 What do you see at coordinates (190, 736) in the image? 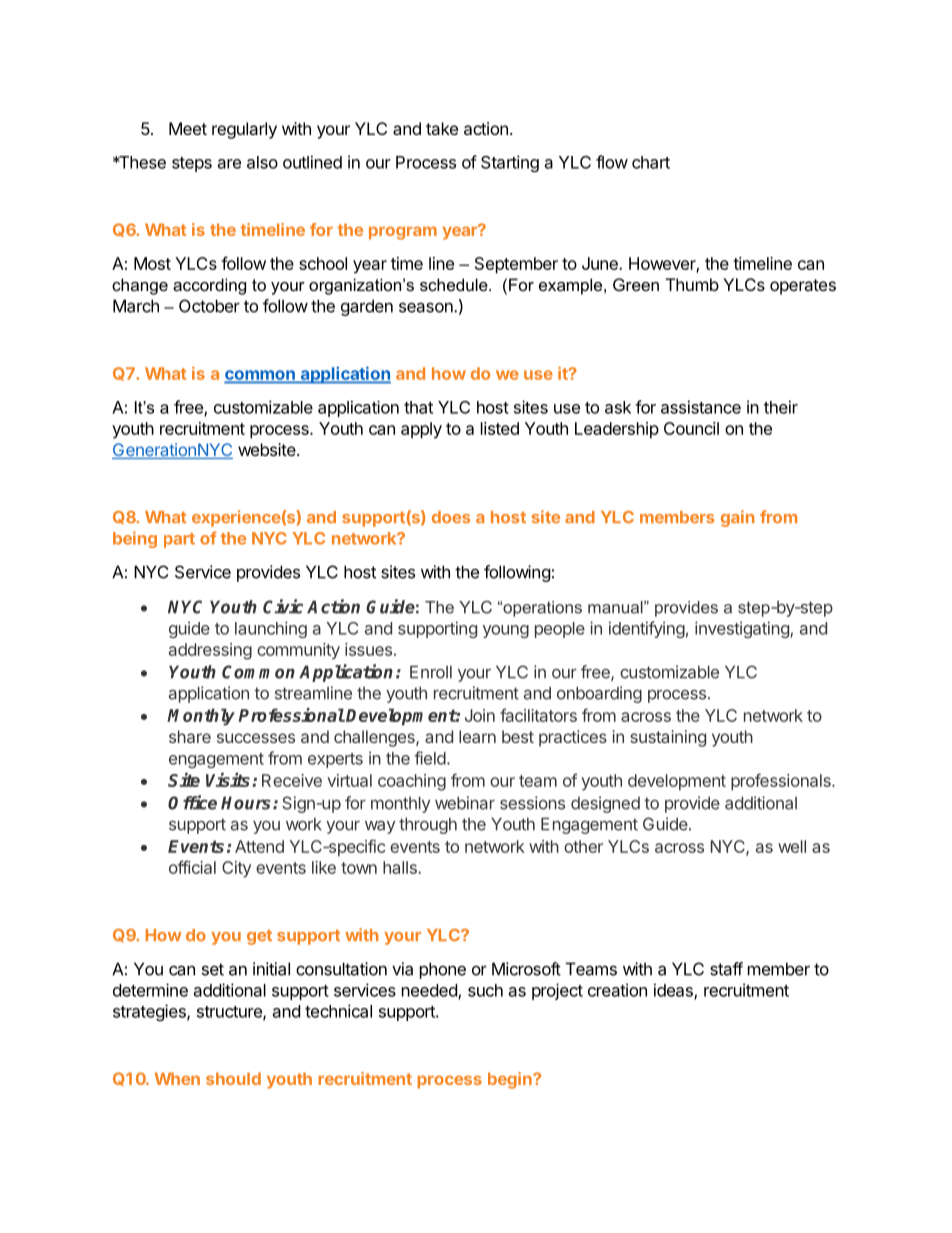
I see `share` at bounding box center [190, 736].
